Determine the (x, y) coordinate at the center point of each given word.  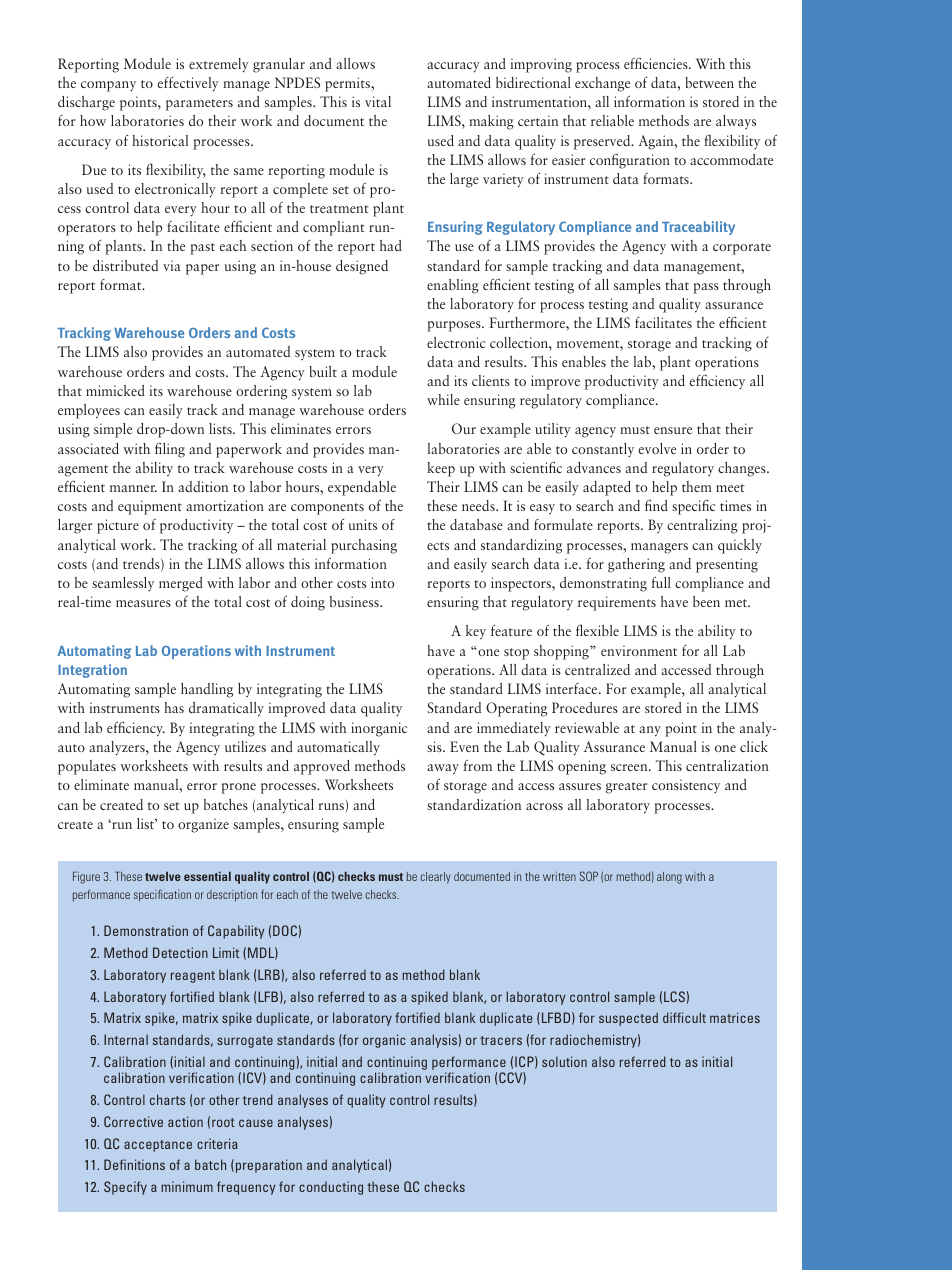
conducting (331, 1188)
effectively (188, 84)
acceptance (158, 1146)
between (709, 82)
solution (564, 1061)
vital (378, 101)
